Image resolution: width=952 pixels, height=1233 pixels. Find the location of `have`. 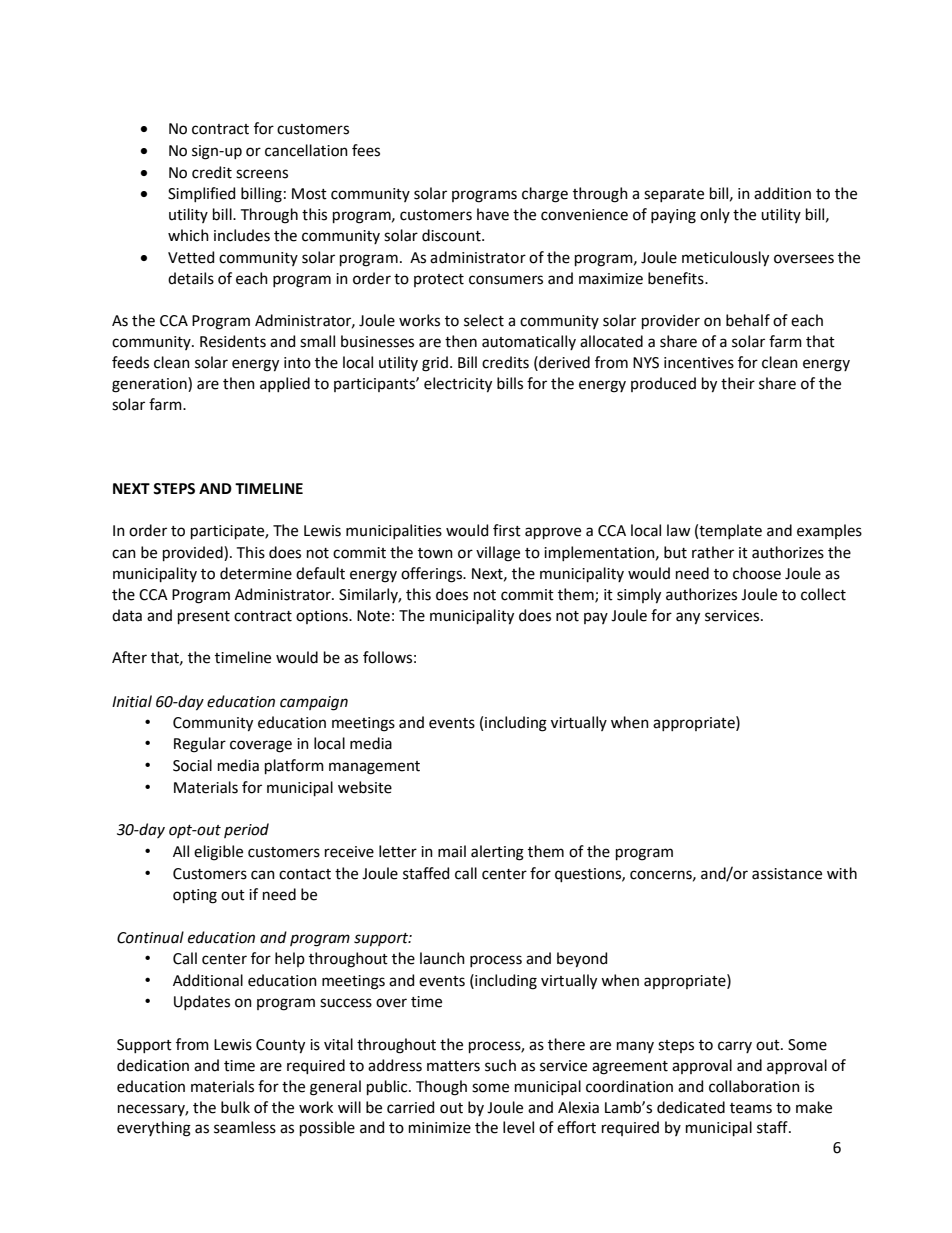

have is located at coordinates (493, 214).
